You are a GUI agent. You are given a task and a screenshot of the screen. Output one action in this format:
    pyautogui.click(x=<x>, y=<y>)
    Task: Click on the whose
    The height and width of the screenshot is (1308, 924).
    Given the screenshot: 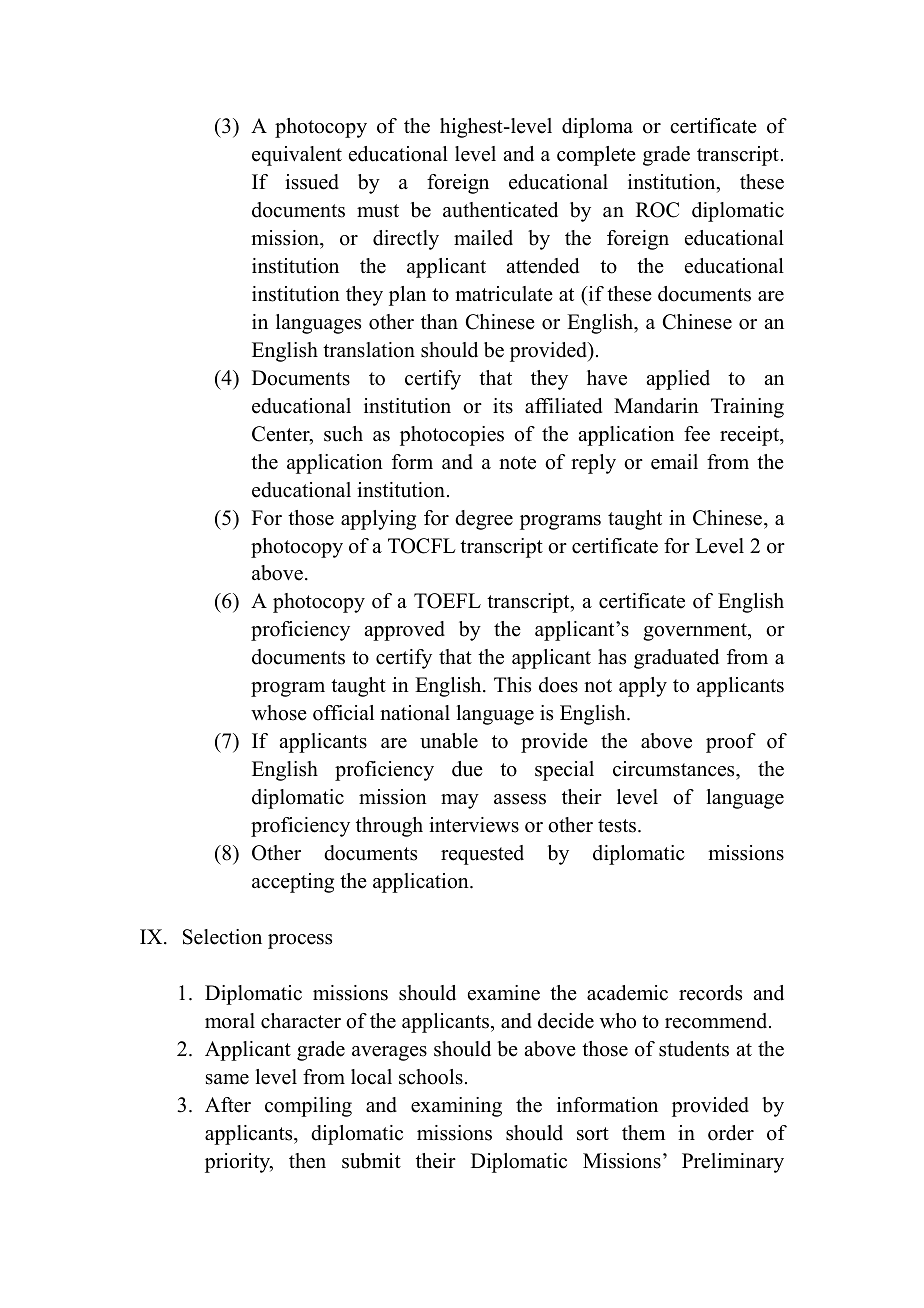 What is the action you would take?
    pyautogui.click(x=279, y=713)
